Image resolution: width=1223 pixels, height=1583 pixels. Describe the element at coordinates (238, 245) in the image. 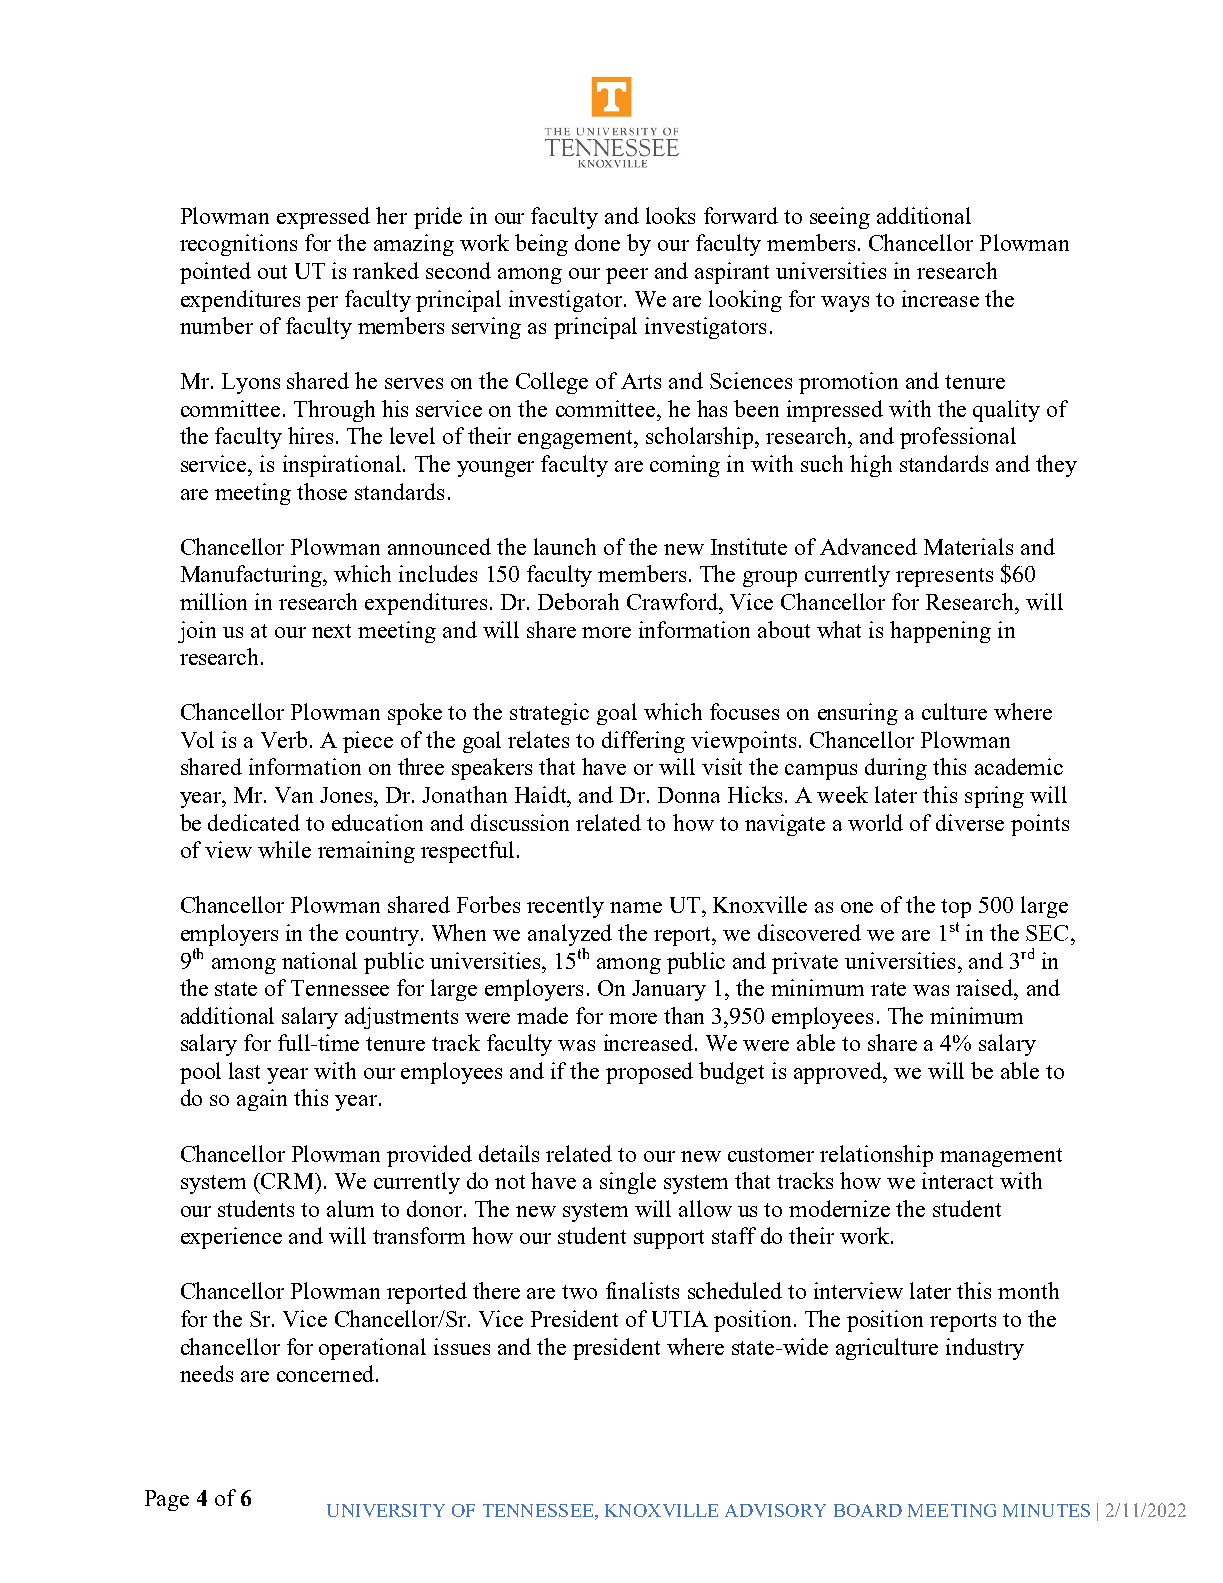

I see `recognitions` at that location.
